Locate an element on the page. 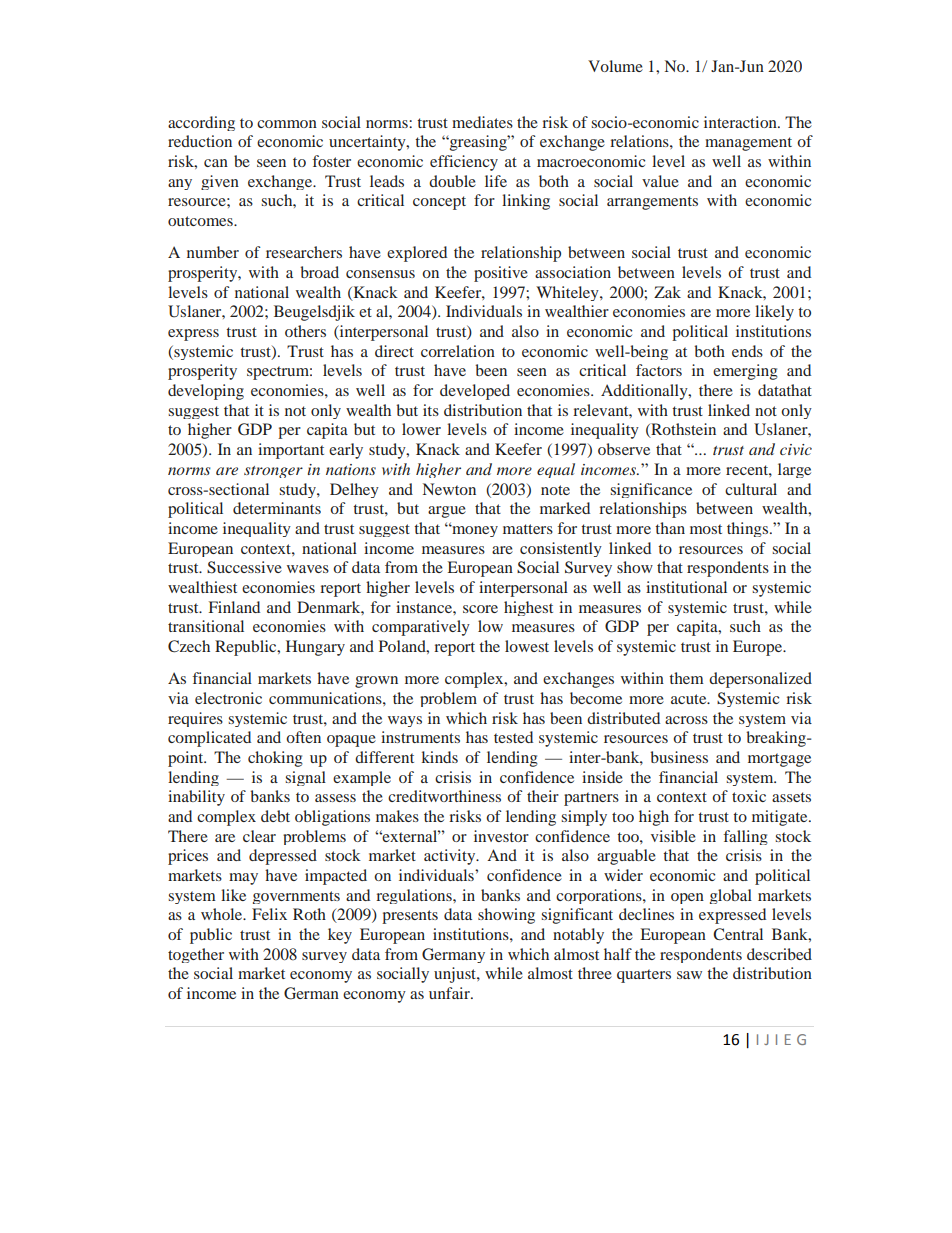 This page has height=1233, width=952. business is located at coordinates (679, 757).
